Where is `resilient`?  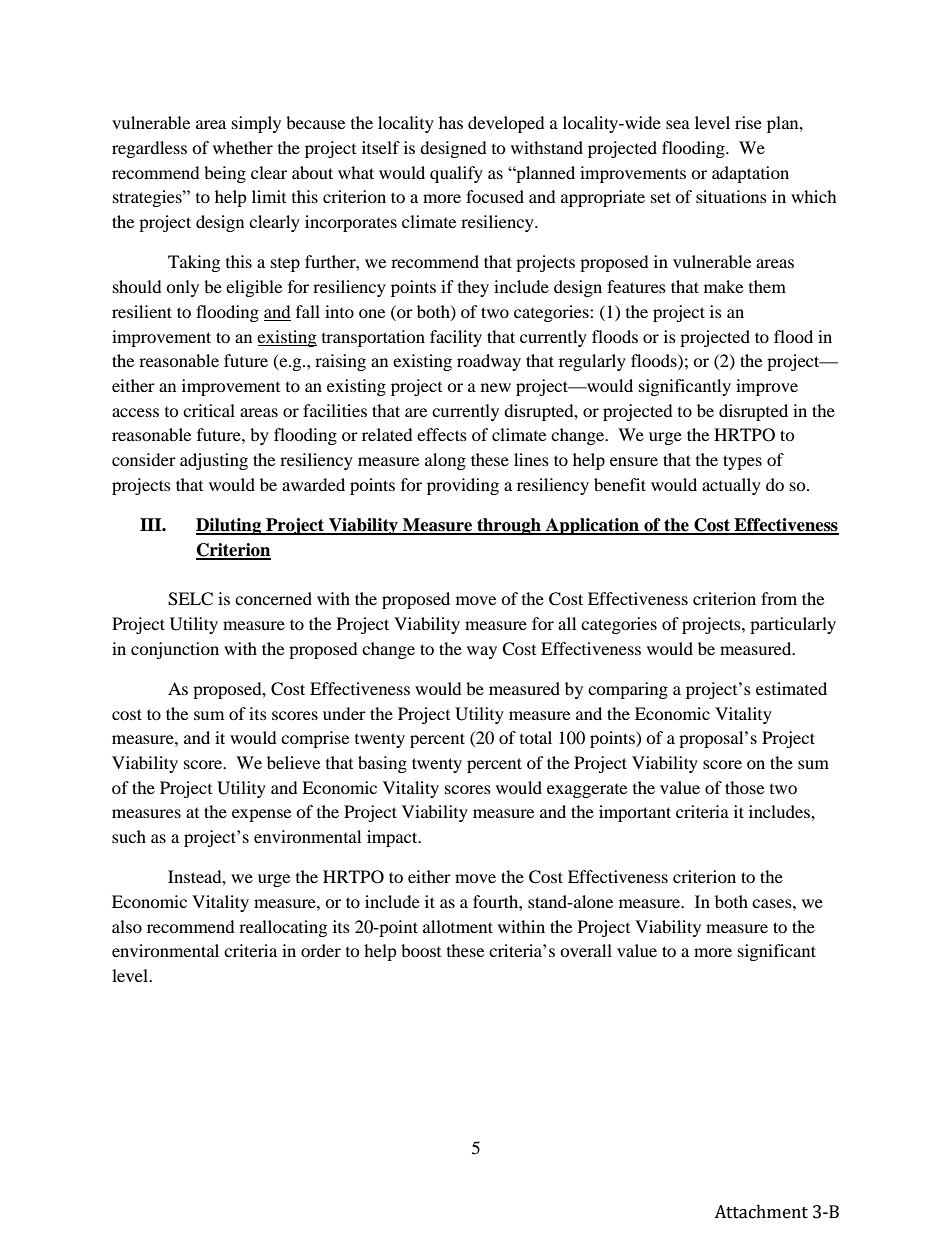
resilient is located at coordinates (142, 311).
